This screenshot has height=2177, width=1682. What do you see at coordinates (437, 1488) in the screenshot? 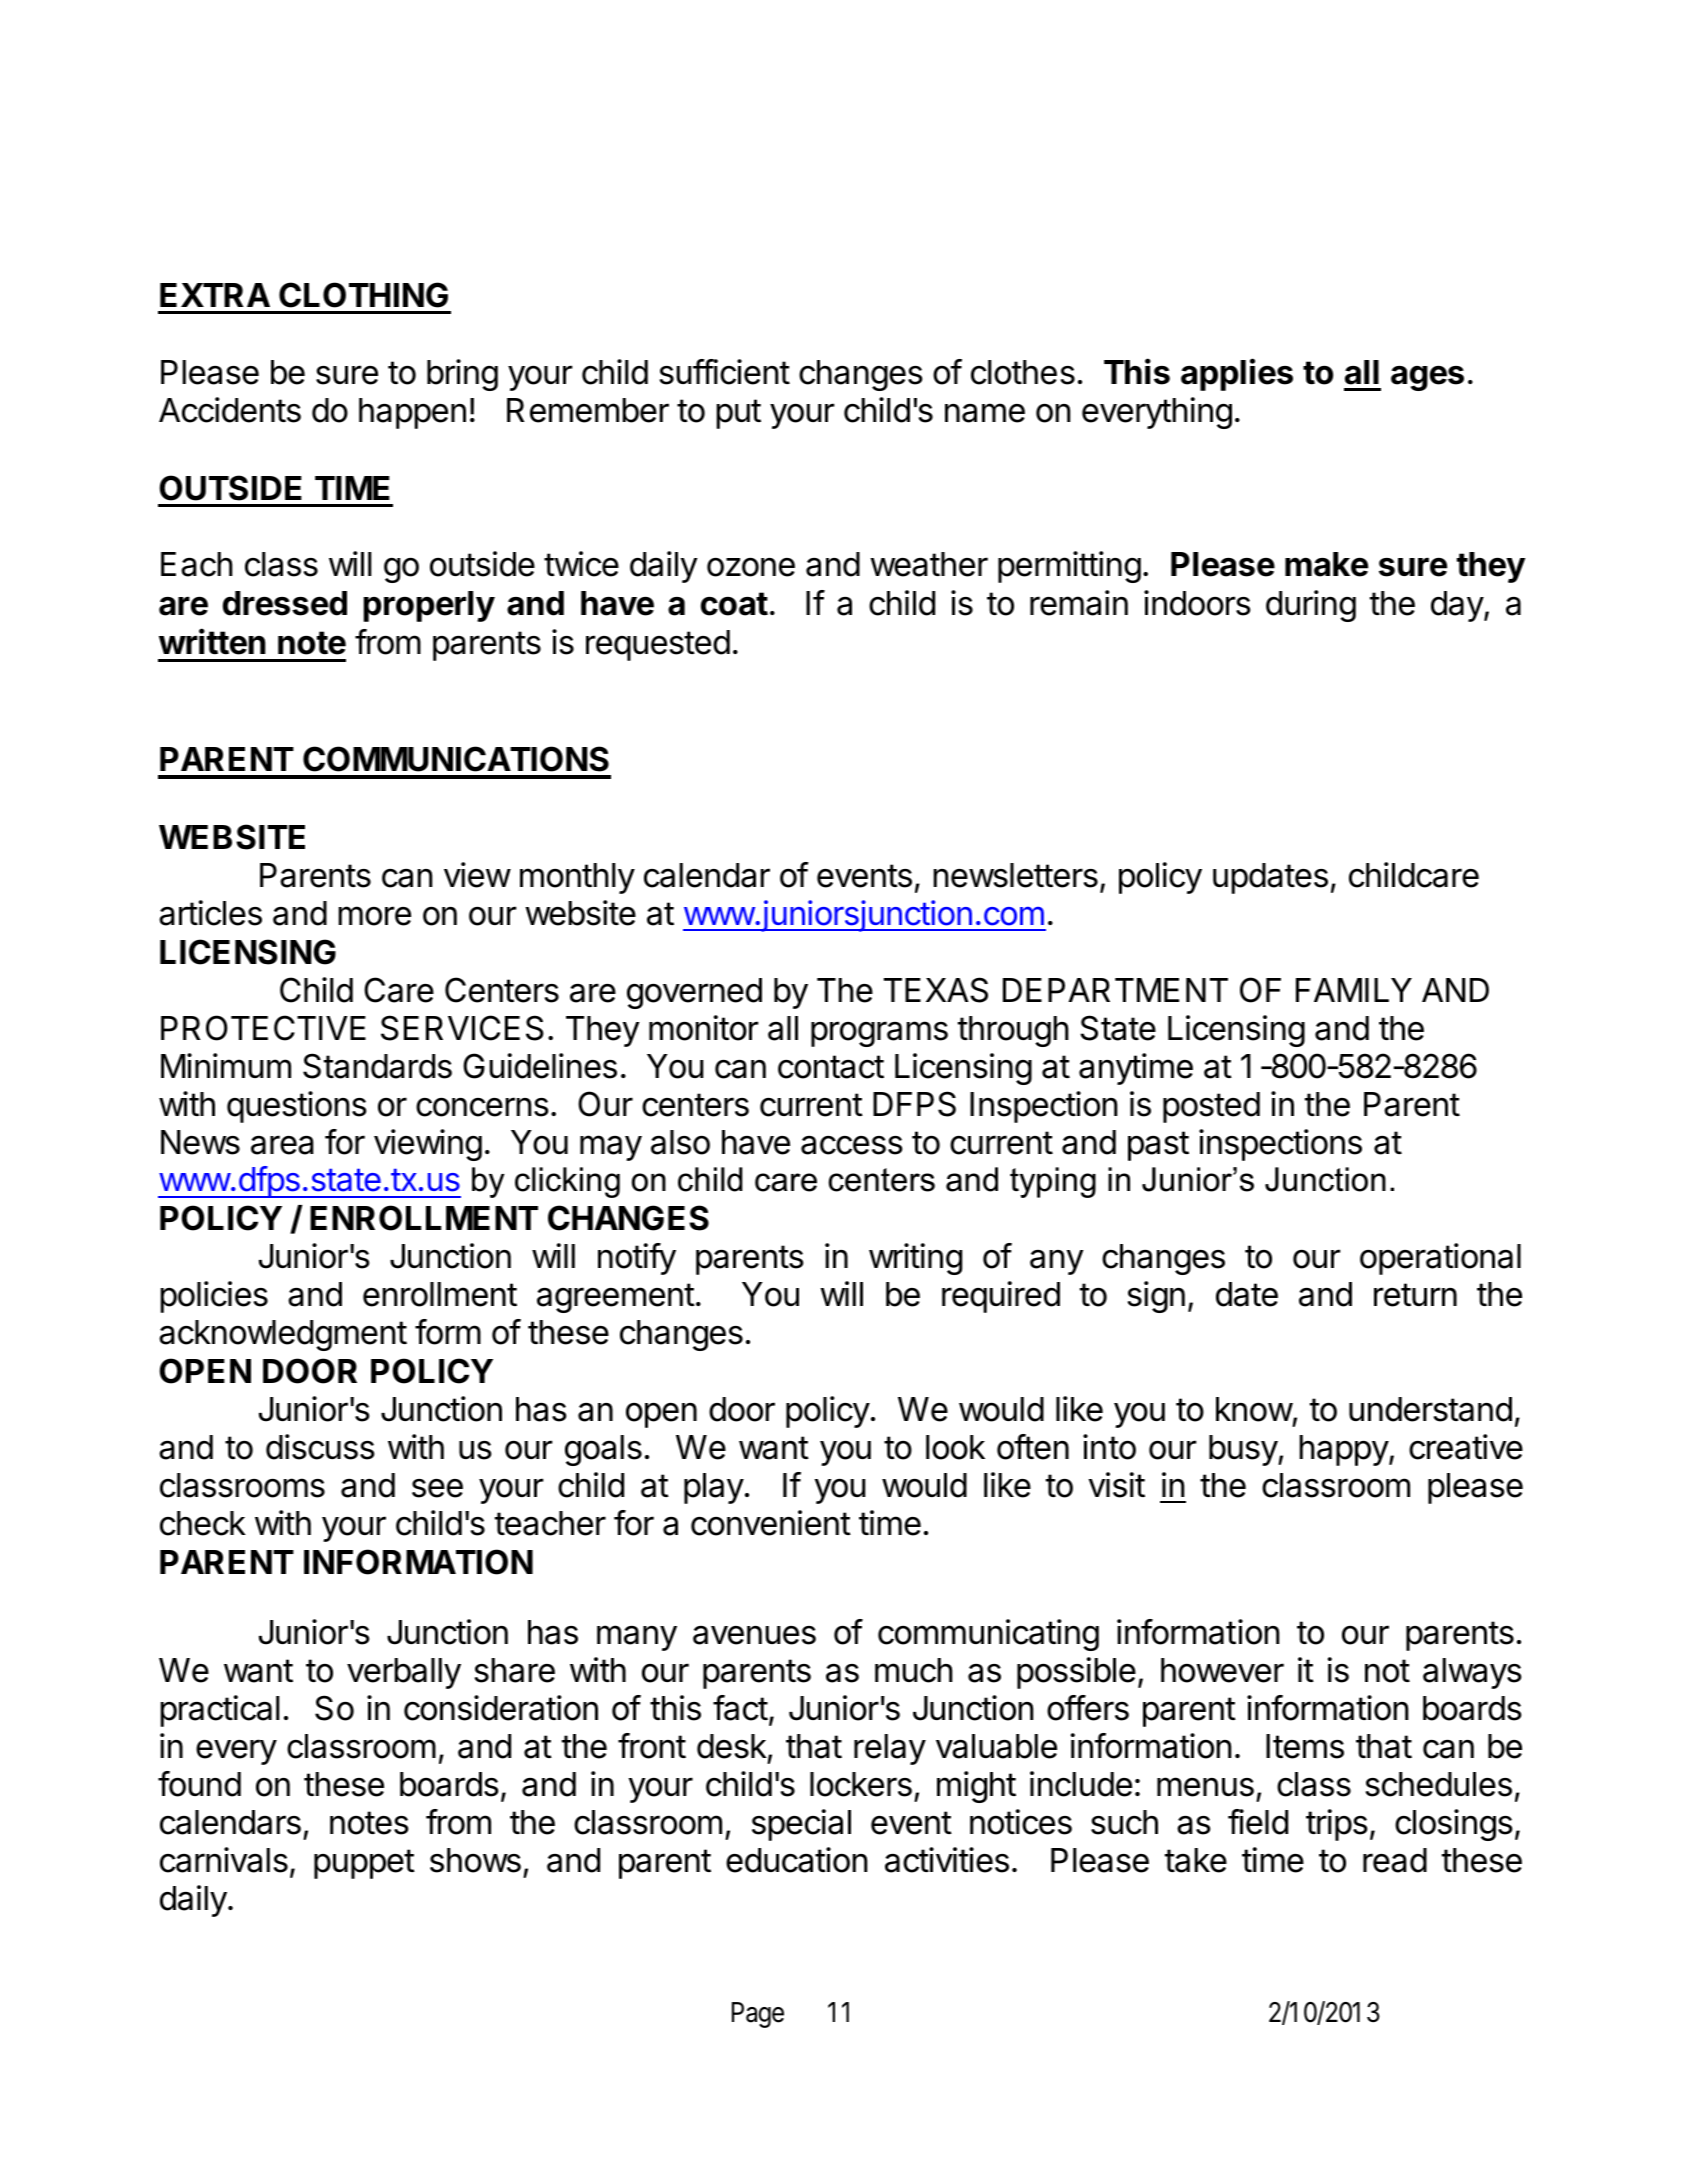
I see `see` at bounding box center [437, 1488].
